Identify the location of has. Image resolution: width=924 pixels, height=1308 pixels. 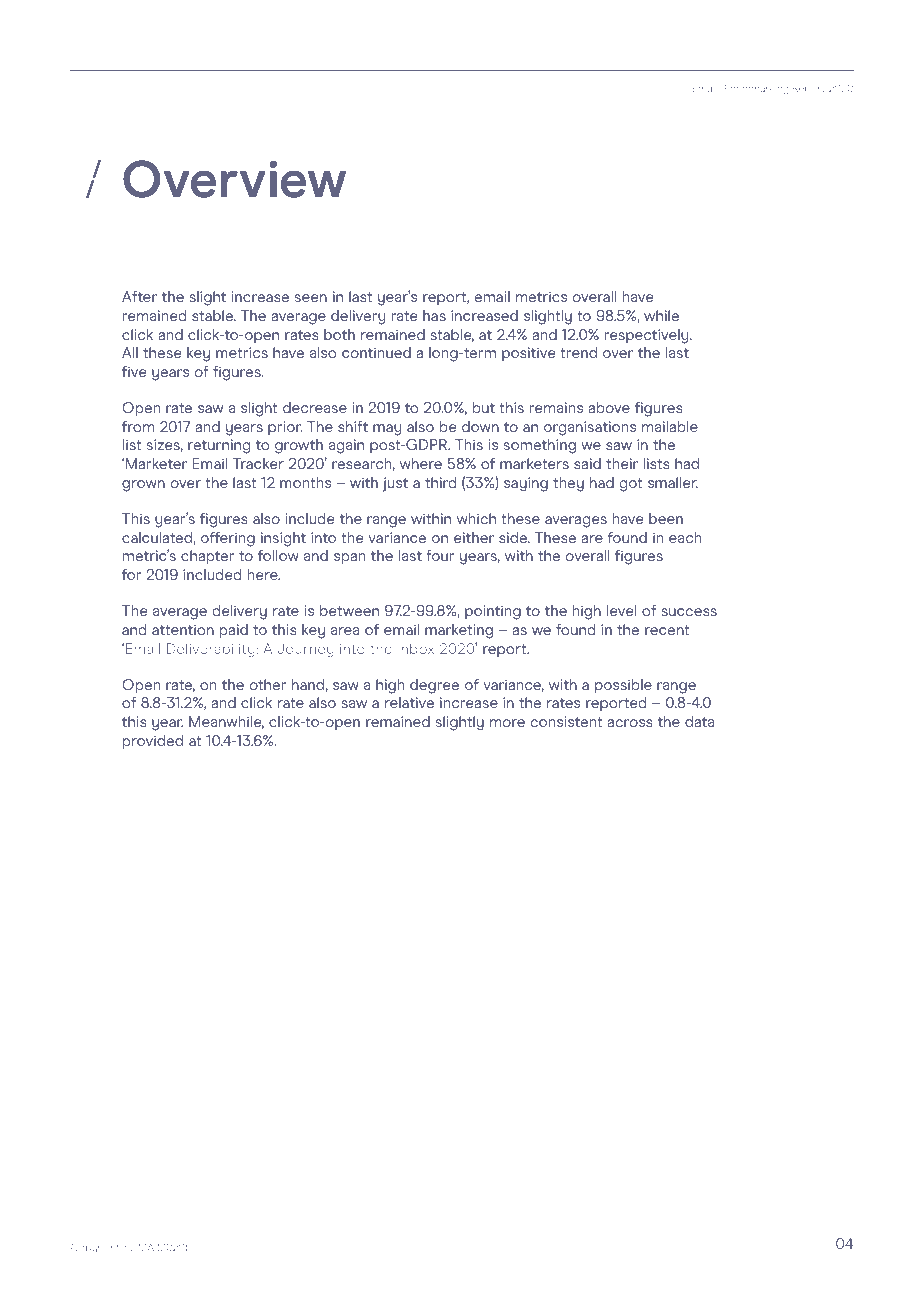
(434, 315).
